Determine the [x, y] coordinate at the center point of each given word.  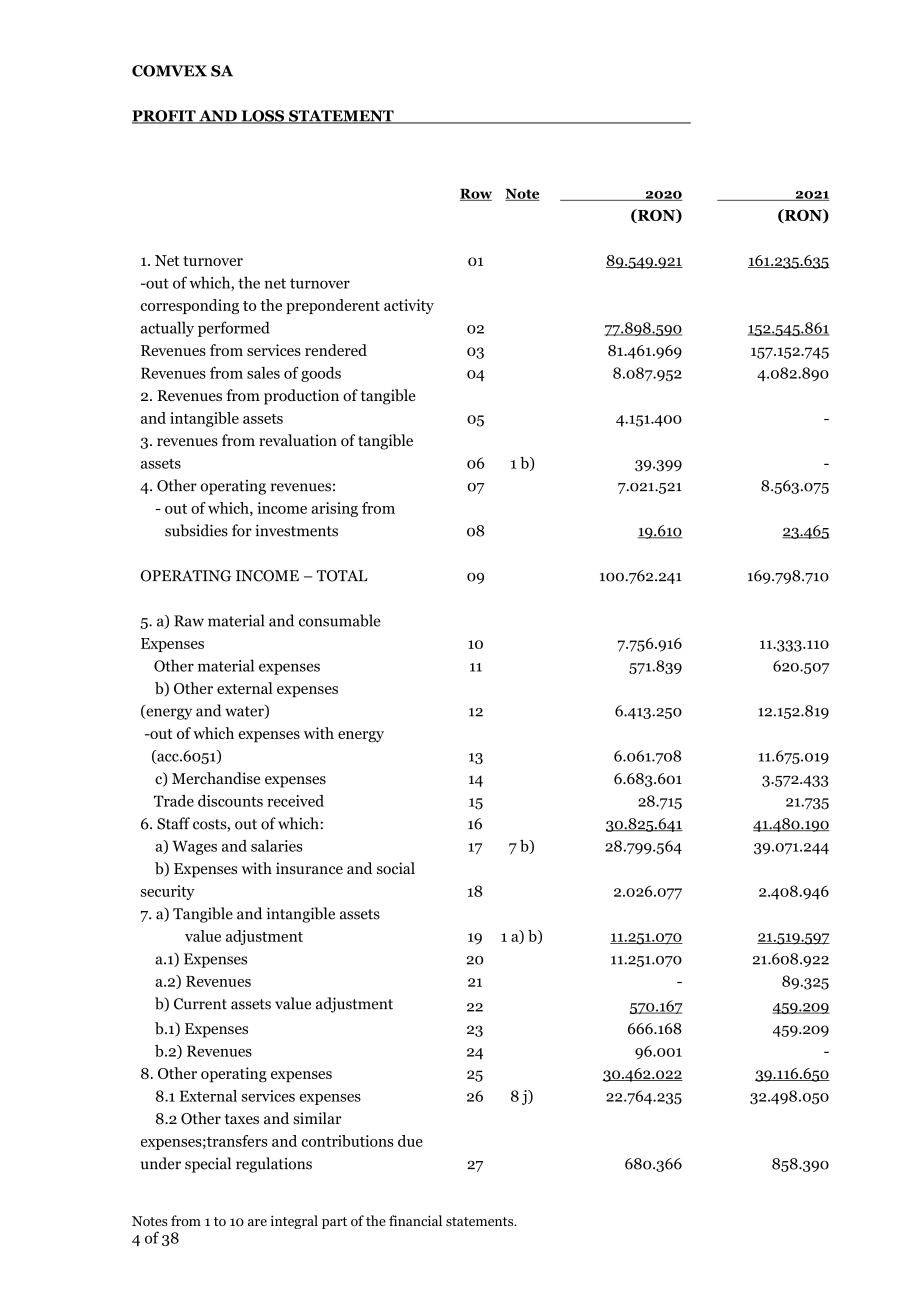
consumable [340, 620]
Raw [189, 621]
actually [167, 329]
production [301, 397]
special [208, 1165]
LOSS [263, 117]
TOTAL [342, 576]
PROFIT [165, 117]
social [396, 868]
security [168, 892]
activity [409, 306]
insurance [309, 868]
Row [476, 195]
